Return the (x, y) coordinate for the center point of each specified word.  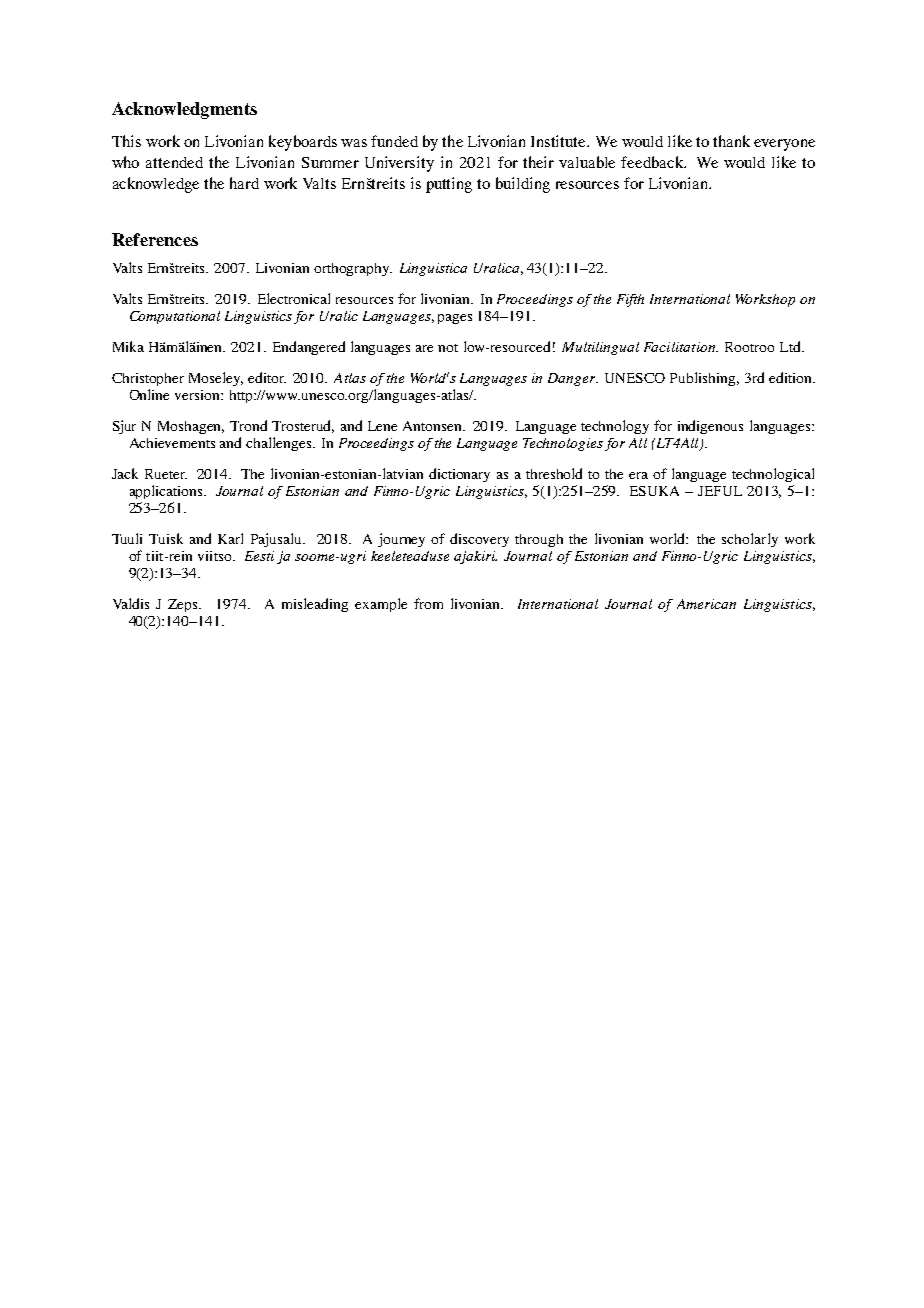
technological (773, 475)
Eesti (259, 556)
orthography (353, 269)
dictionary (459, 475)
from (428, 603)
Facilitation (680, 347)
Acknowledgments (184, 110)
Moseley (216, 379)
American (706, 604)
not (448, 348)
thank (731, 141)
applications (167, 492)
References (155, 239)
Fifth (630, 300)
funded (394, 141)
